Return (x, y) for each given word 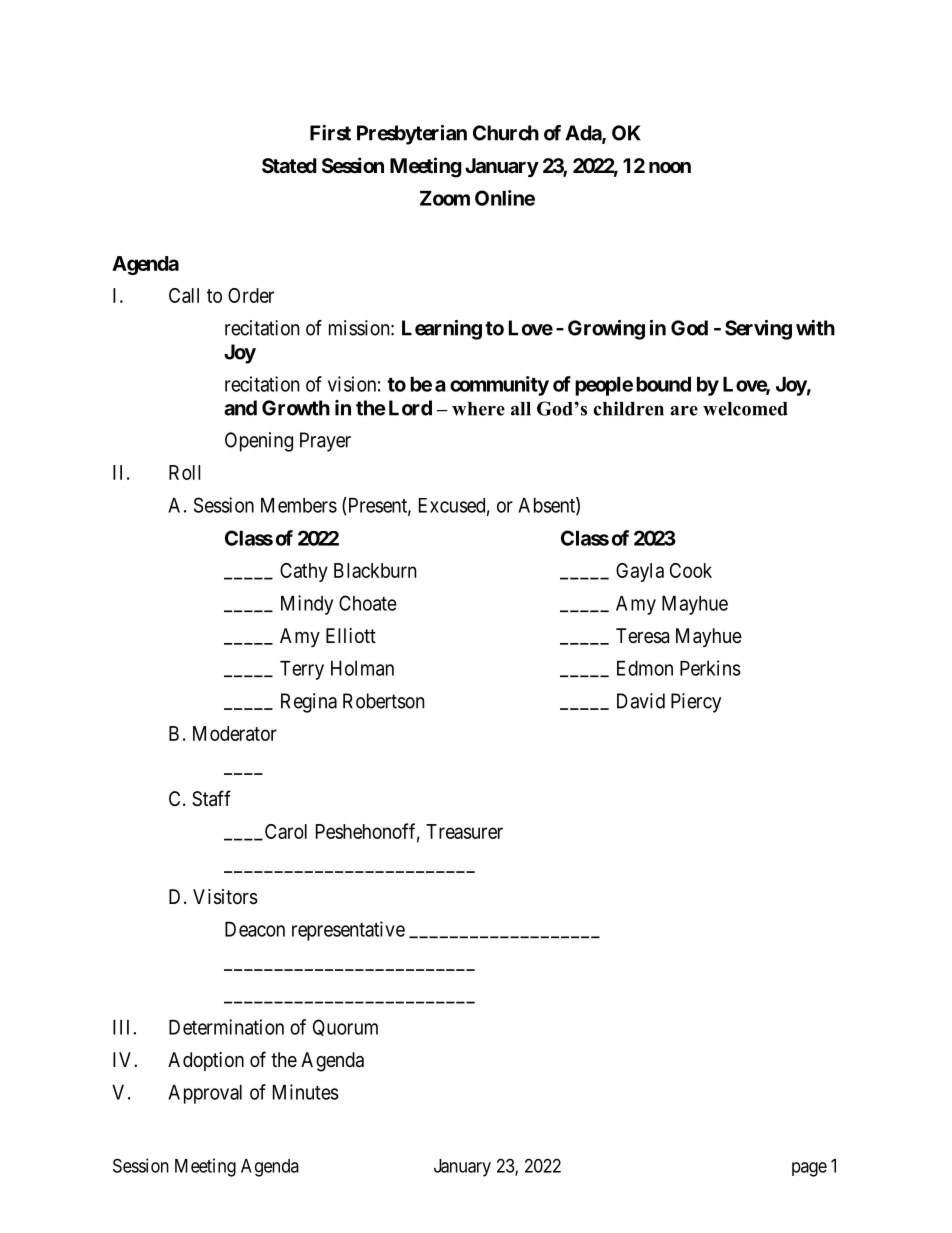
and (240, 408)
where (478, 409)
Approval (205, 1094)
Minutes (306, 1092)
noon (670, 167)
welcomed (745, 409)
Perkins (710, 668)
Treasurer (464, 831)
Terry (302, 670)
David (641, 701)
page (809, 1169)
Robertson (384, 701)
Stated (289, 165)
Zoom (445, 198)
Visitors (225, 897)
